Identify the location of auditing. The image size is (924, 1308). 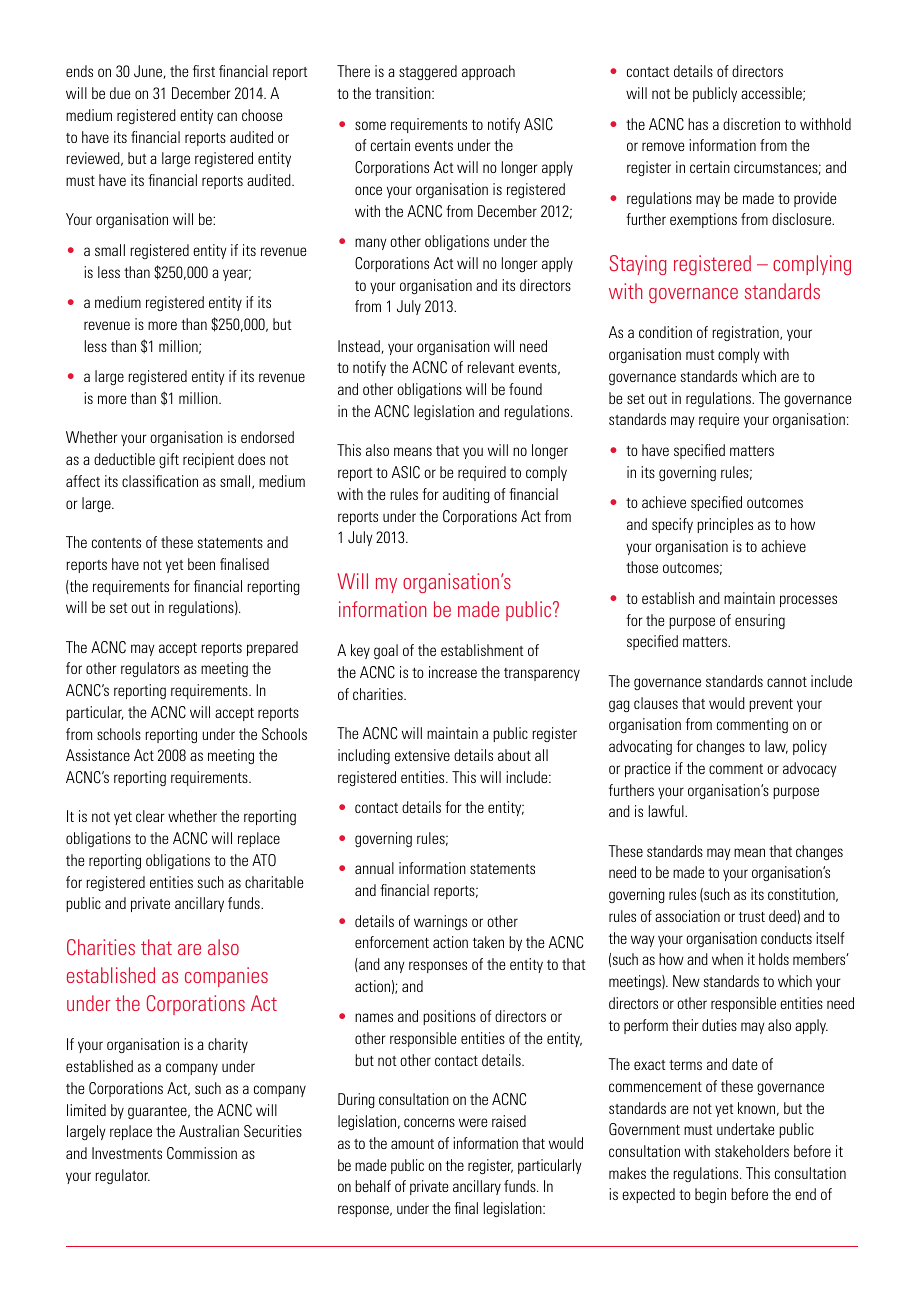
(466, 495).
